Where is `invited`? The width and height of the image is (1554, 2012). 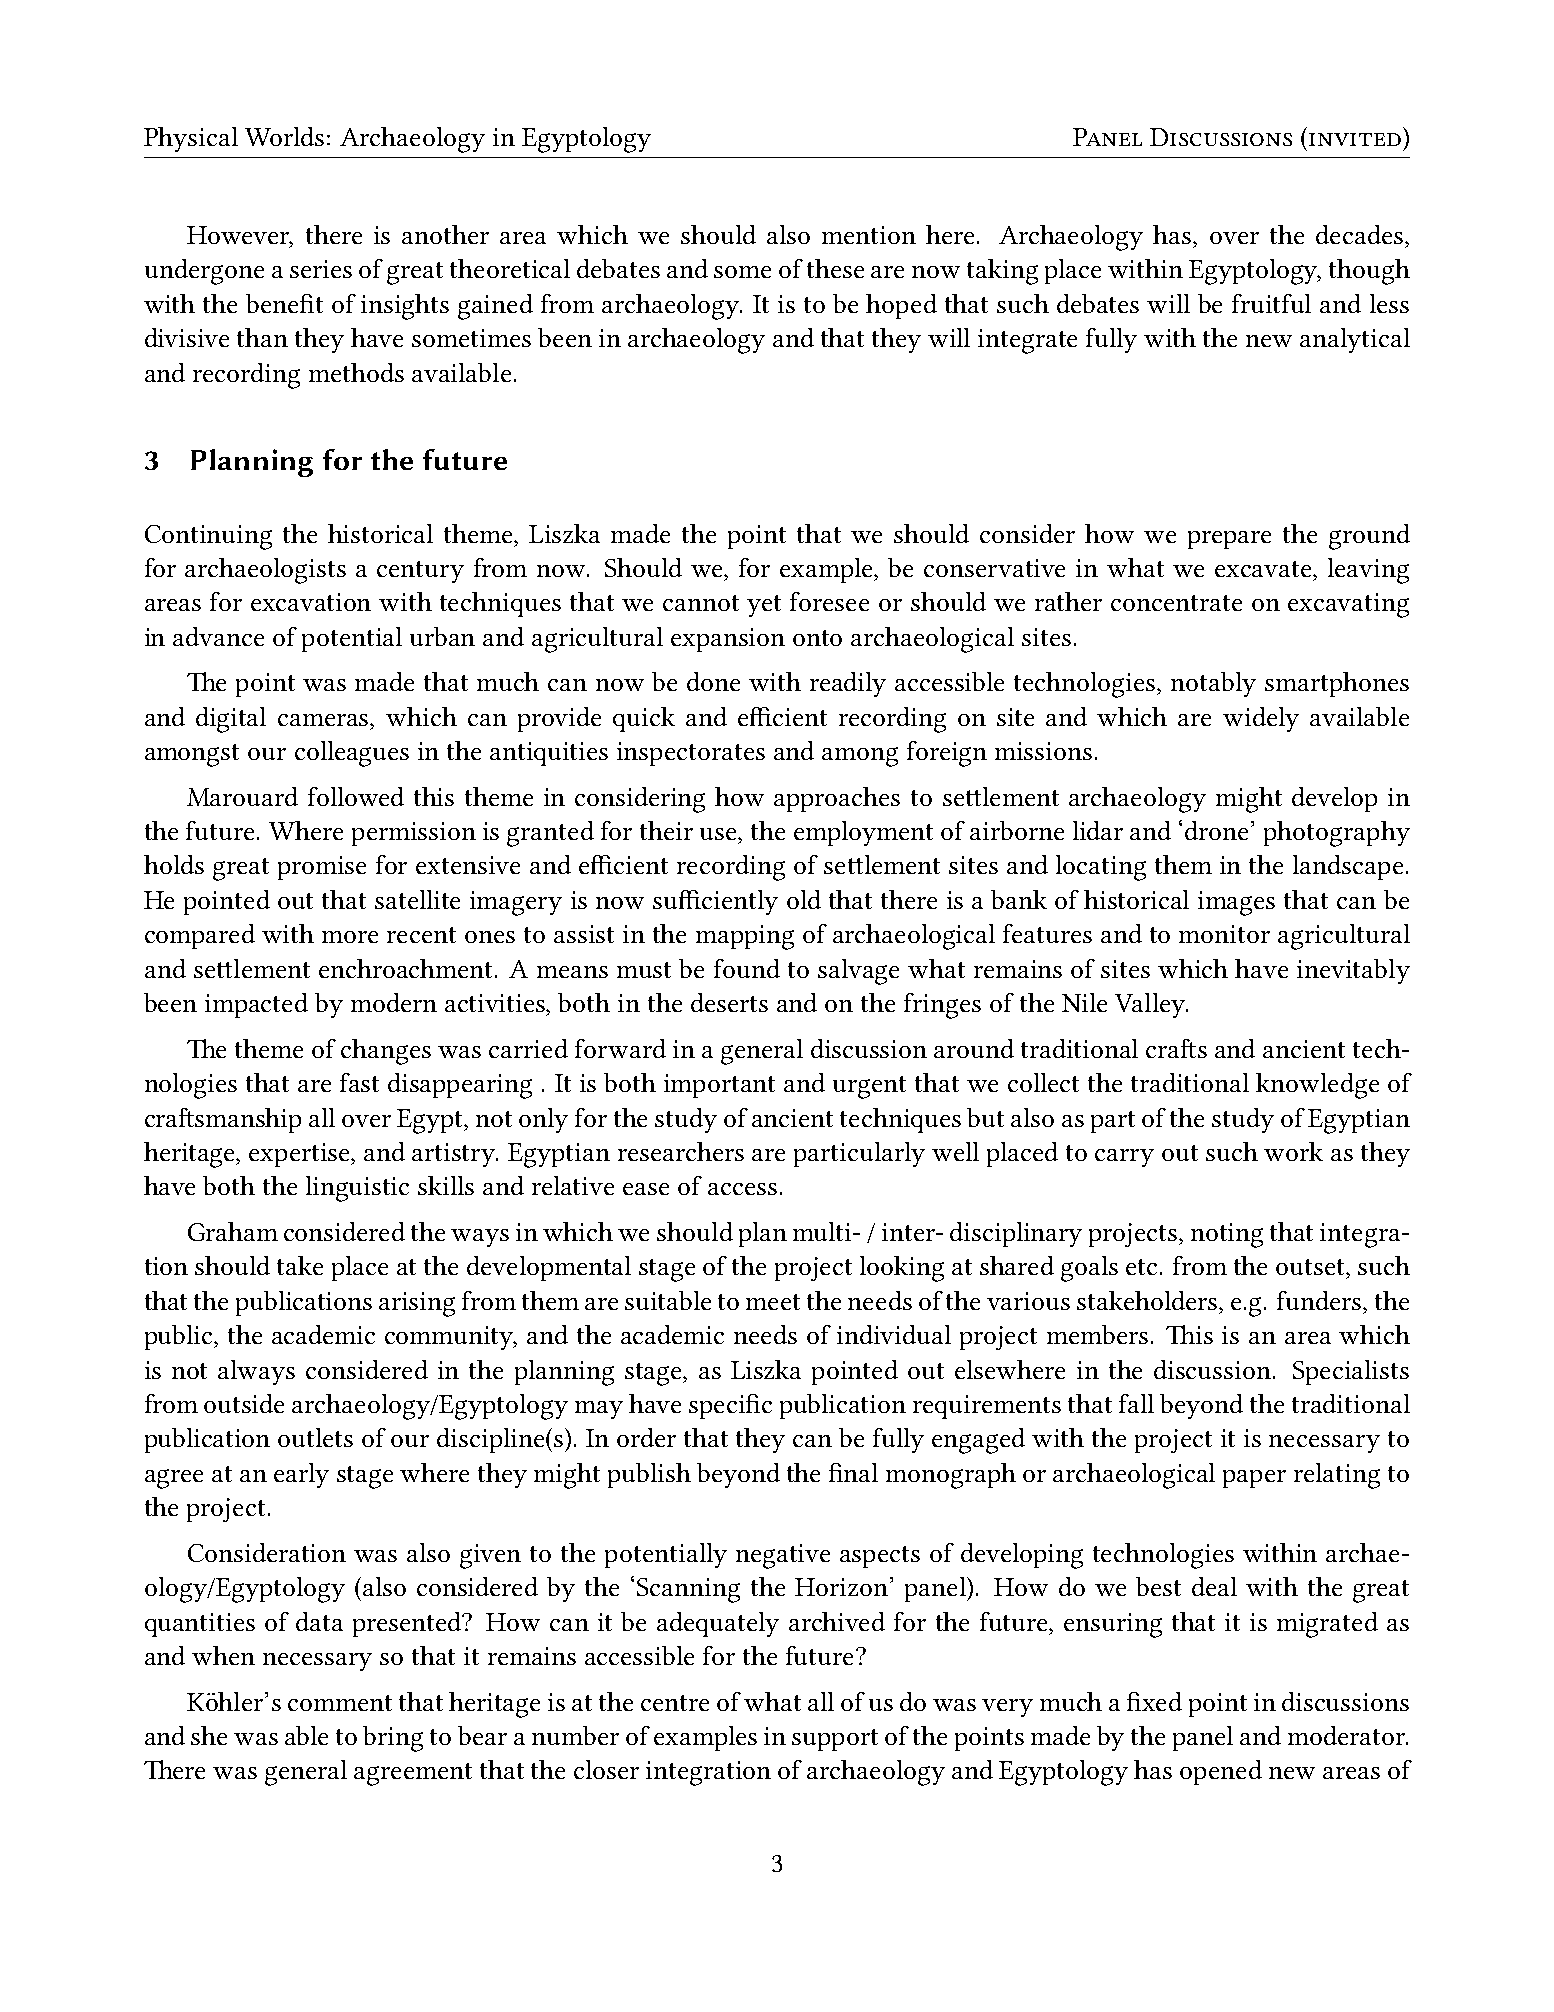
invited is located at coordinates (1355, 139).
